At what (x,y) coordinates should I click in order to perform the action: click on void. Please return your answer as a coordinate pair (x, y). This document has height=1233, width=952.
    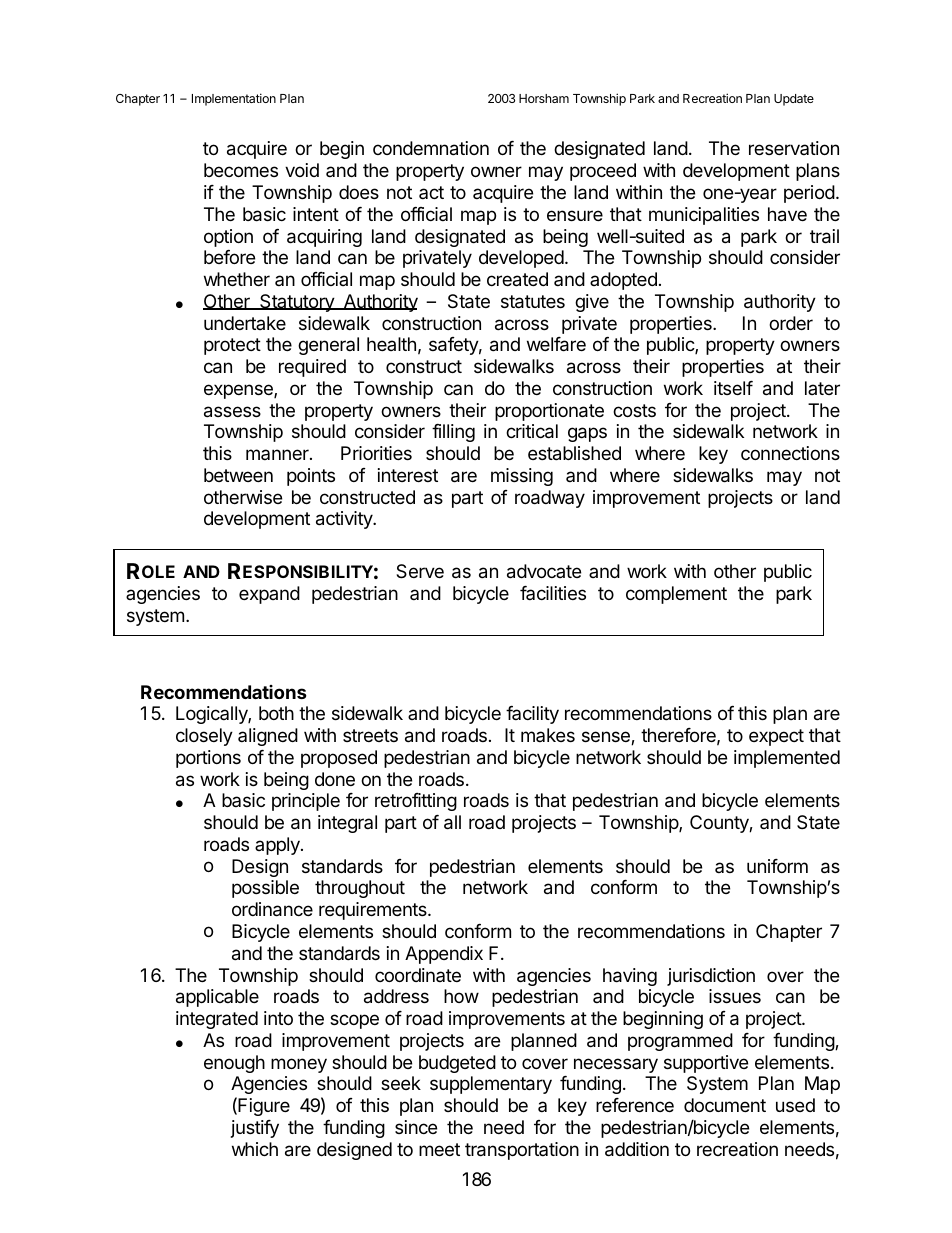
    Looking at the image, I should click on (302, 170).
